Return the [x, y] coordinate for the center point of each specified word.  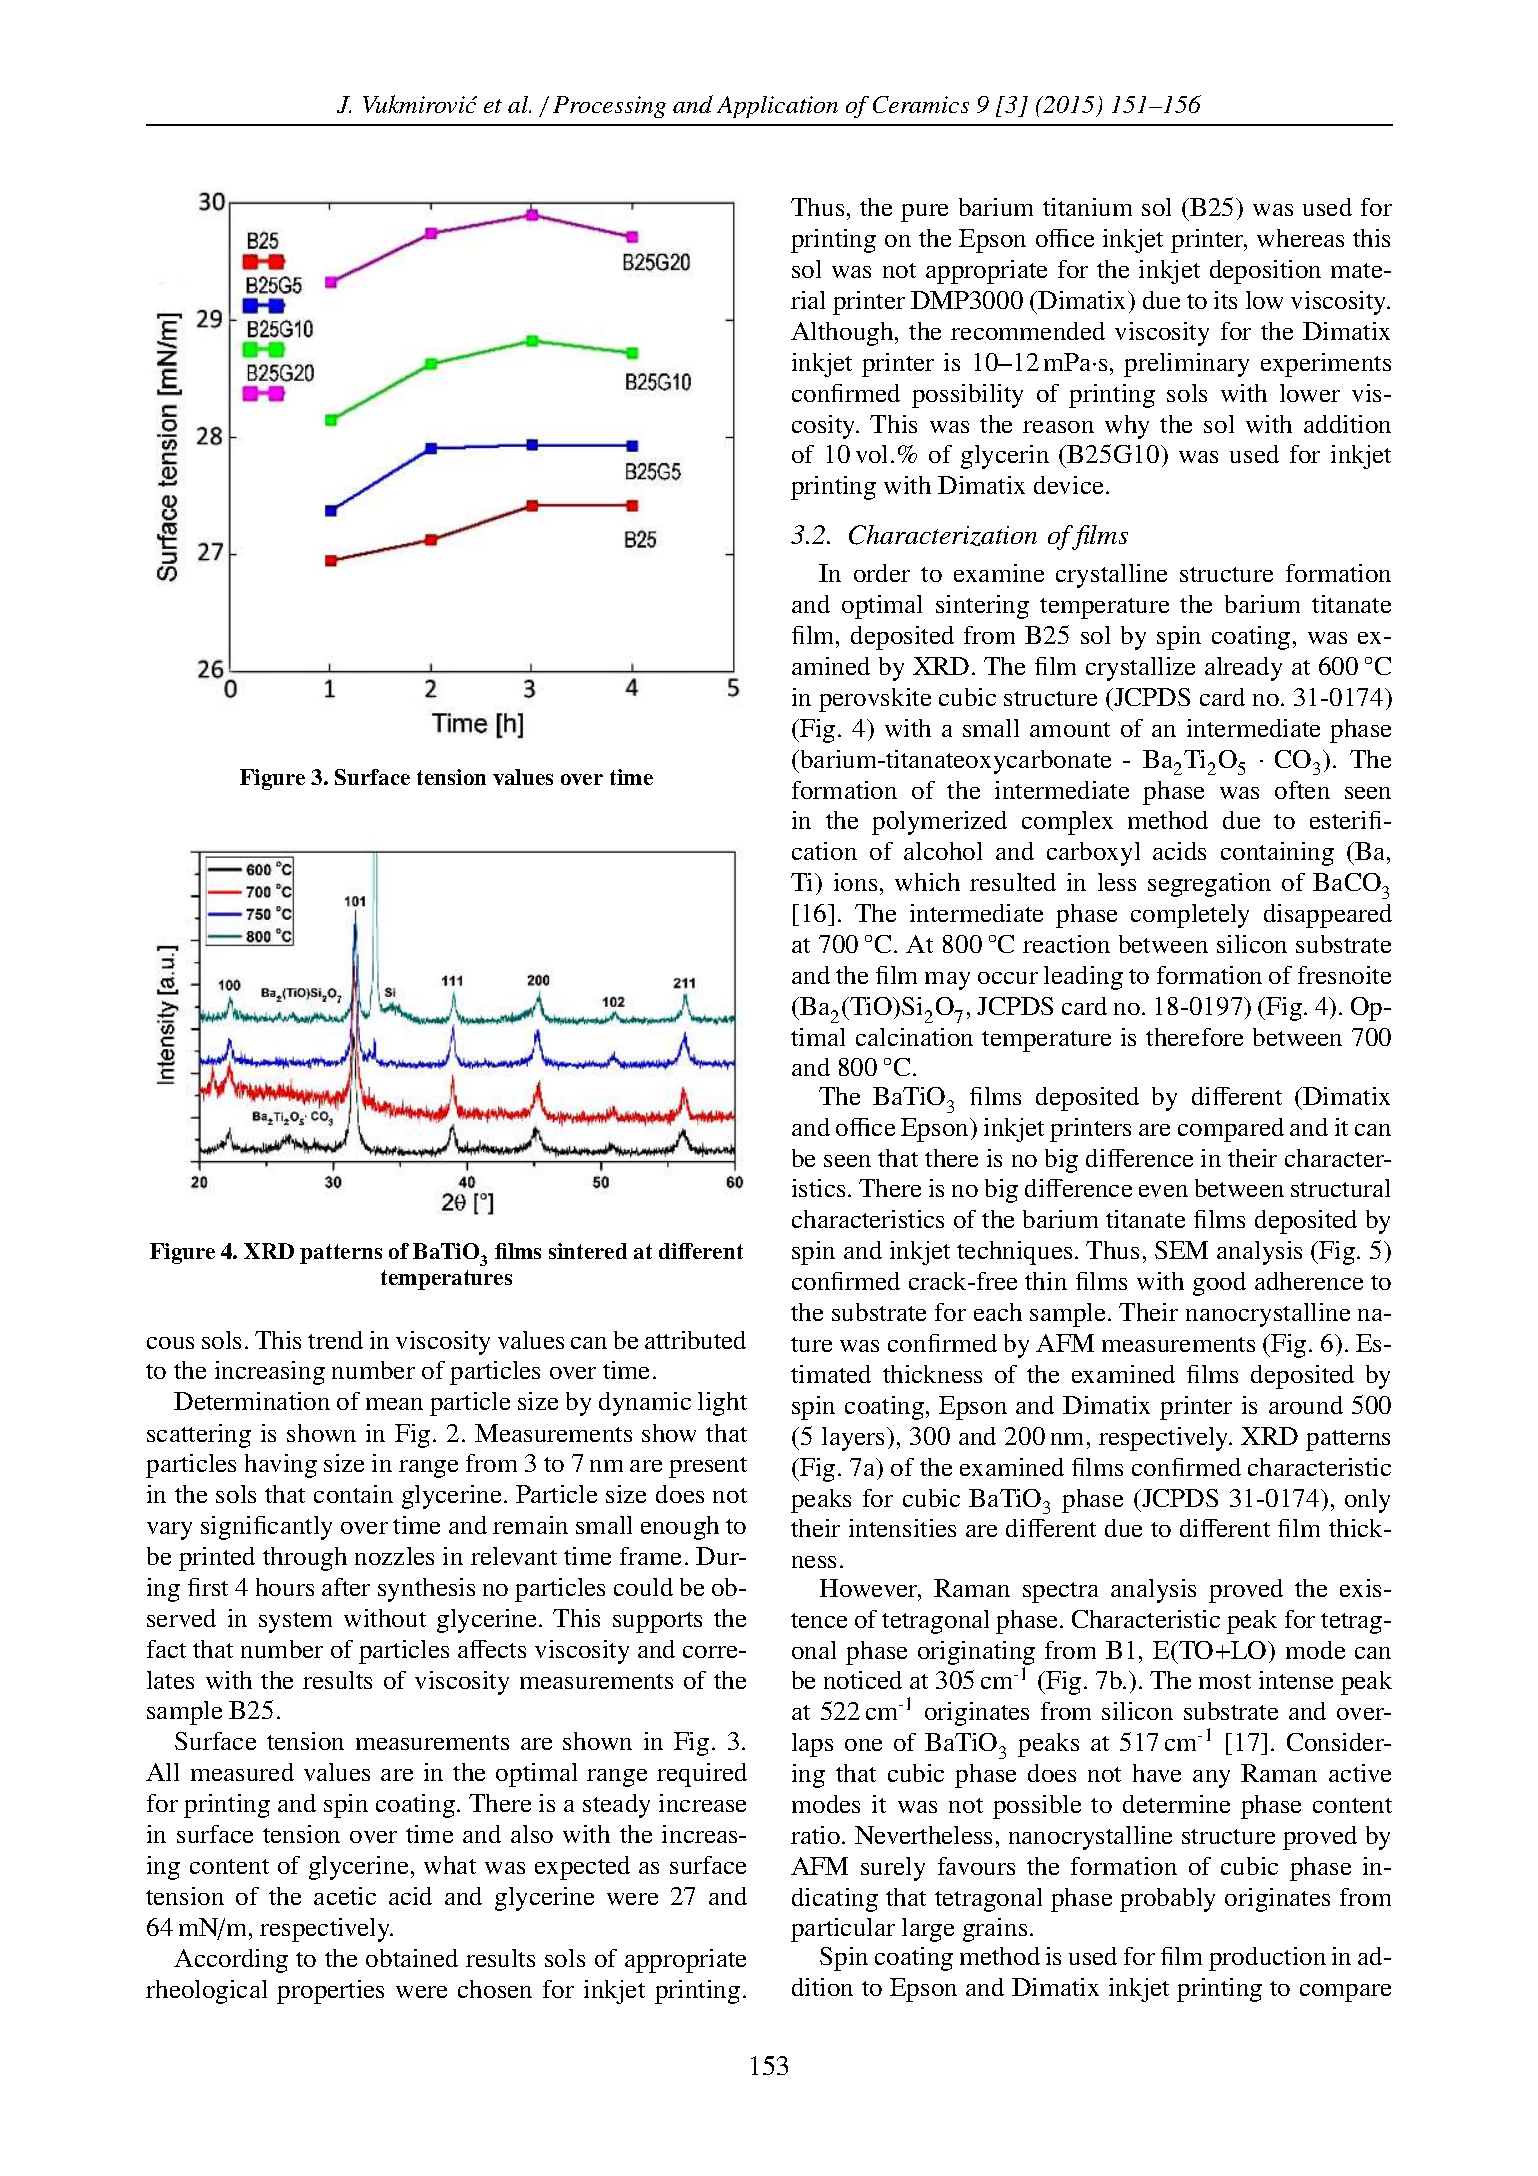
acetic [345, 1896]
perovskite [875, 700]
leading [1083, 978]
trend [335, 1340]
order [882, 573]
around [1306, 1405]
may [947, 981]
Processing [609, 107]
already [1243, 669]
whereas [1300, 238]
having [281, 1466]
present [708, 1467]
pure [924, 213]
